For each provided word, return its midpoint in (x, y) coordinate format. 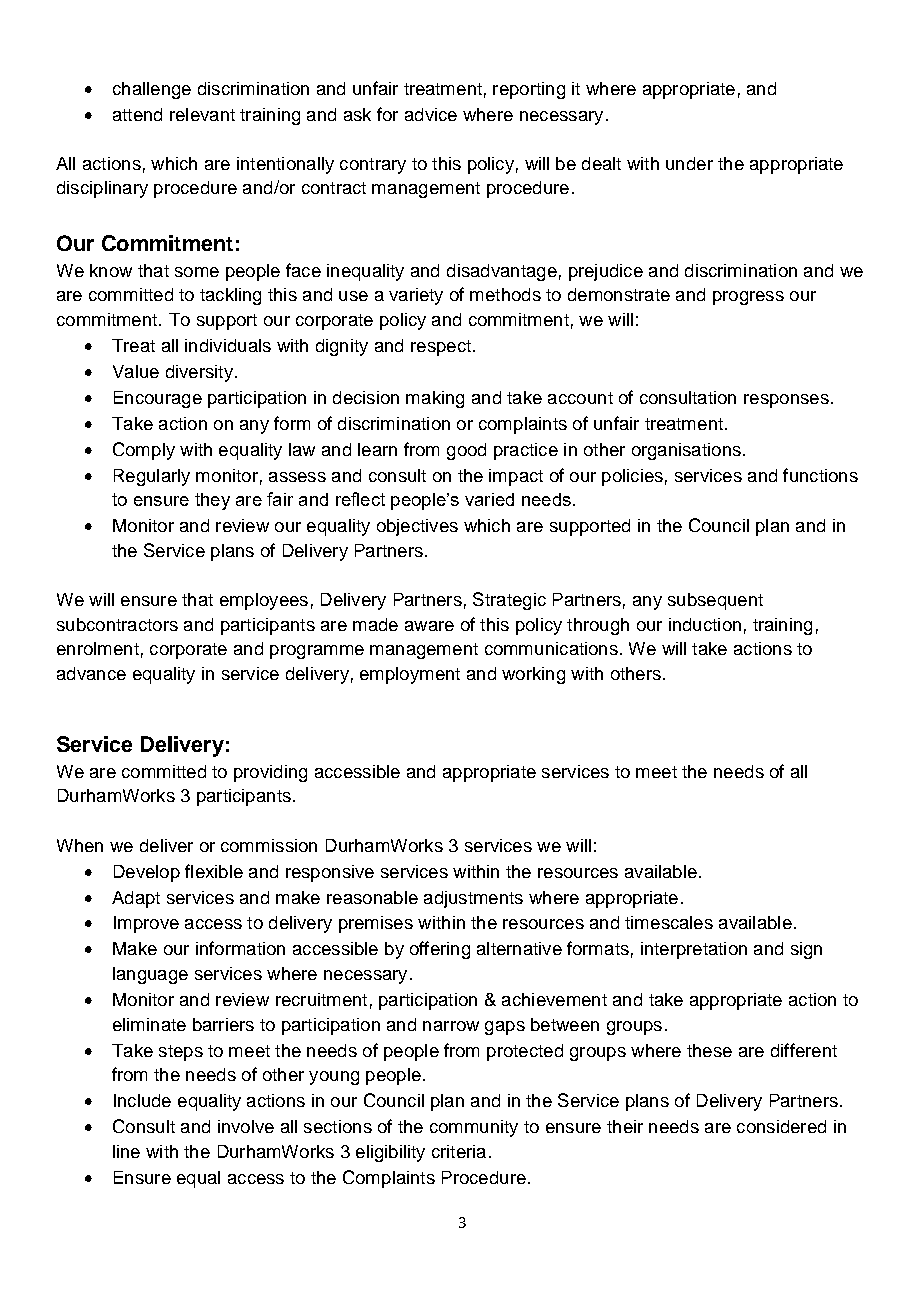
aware (429, 626)
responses (786, 401)
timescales (669, 922)
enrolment (98, 648)
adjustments (473, 899)
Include (142, 1100)
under (689, 163)
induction (705, 624)
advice (431, 114)
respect (441, 348)
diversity (199, 373)
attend (137, 114)
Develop (147, 873)
